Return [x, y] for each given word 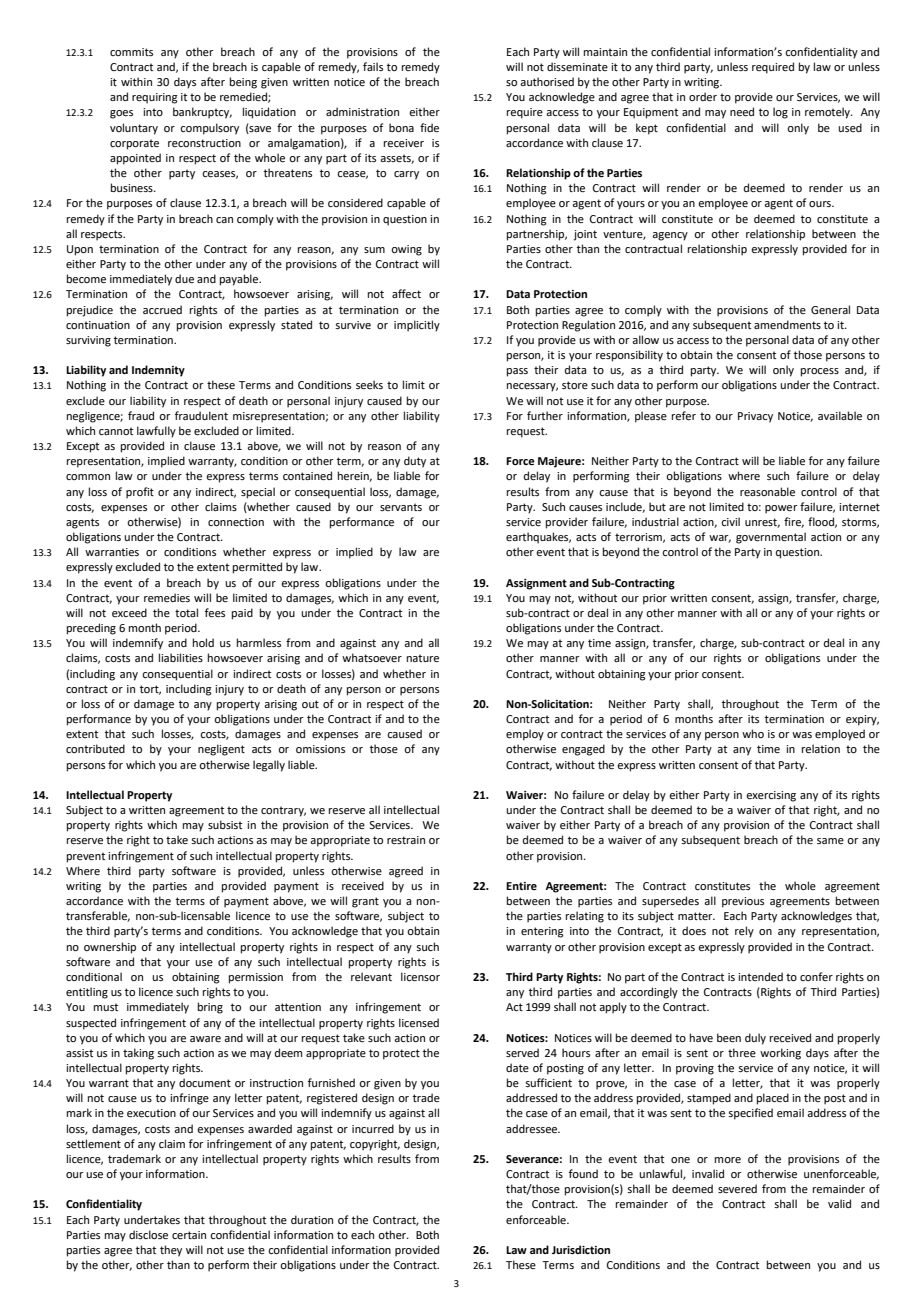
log [780, 113]
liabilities [181, 657]
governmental [771, 538]
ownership [110, 948]
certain [189, 1235]
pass [517, 372]
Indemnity [158, 371]
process [820, 372]
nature [423, 658]
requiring [155, 98]
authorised [547, 81]
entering [542, 932]
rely [744, 932]
